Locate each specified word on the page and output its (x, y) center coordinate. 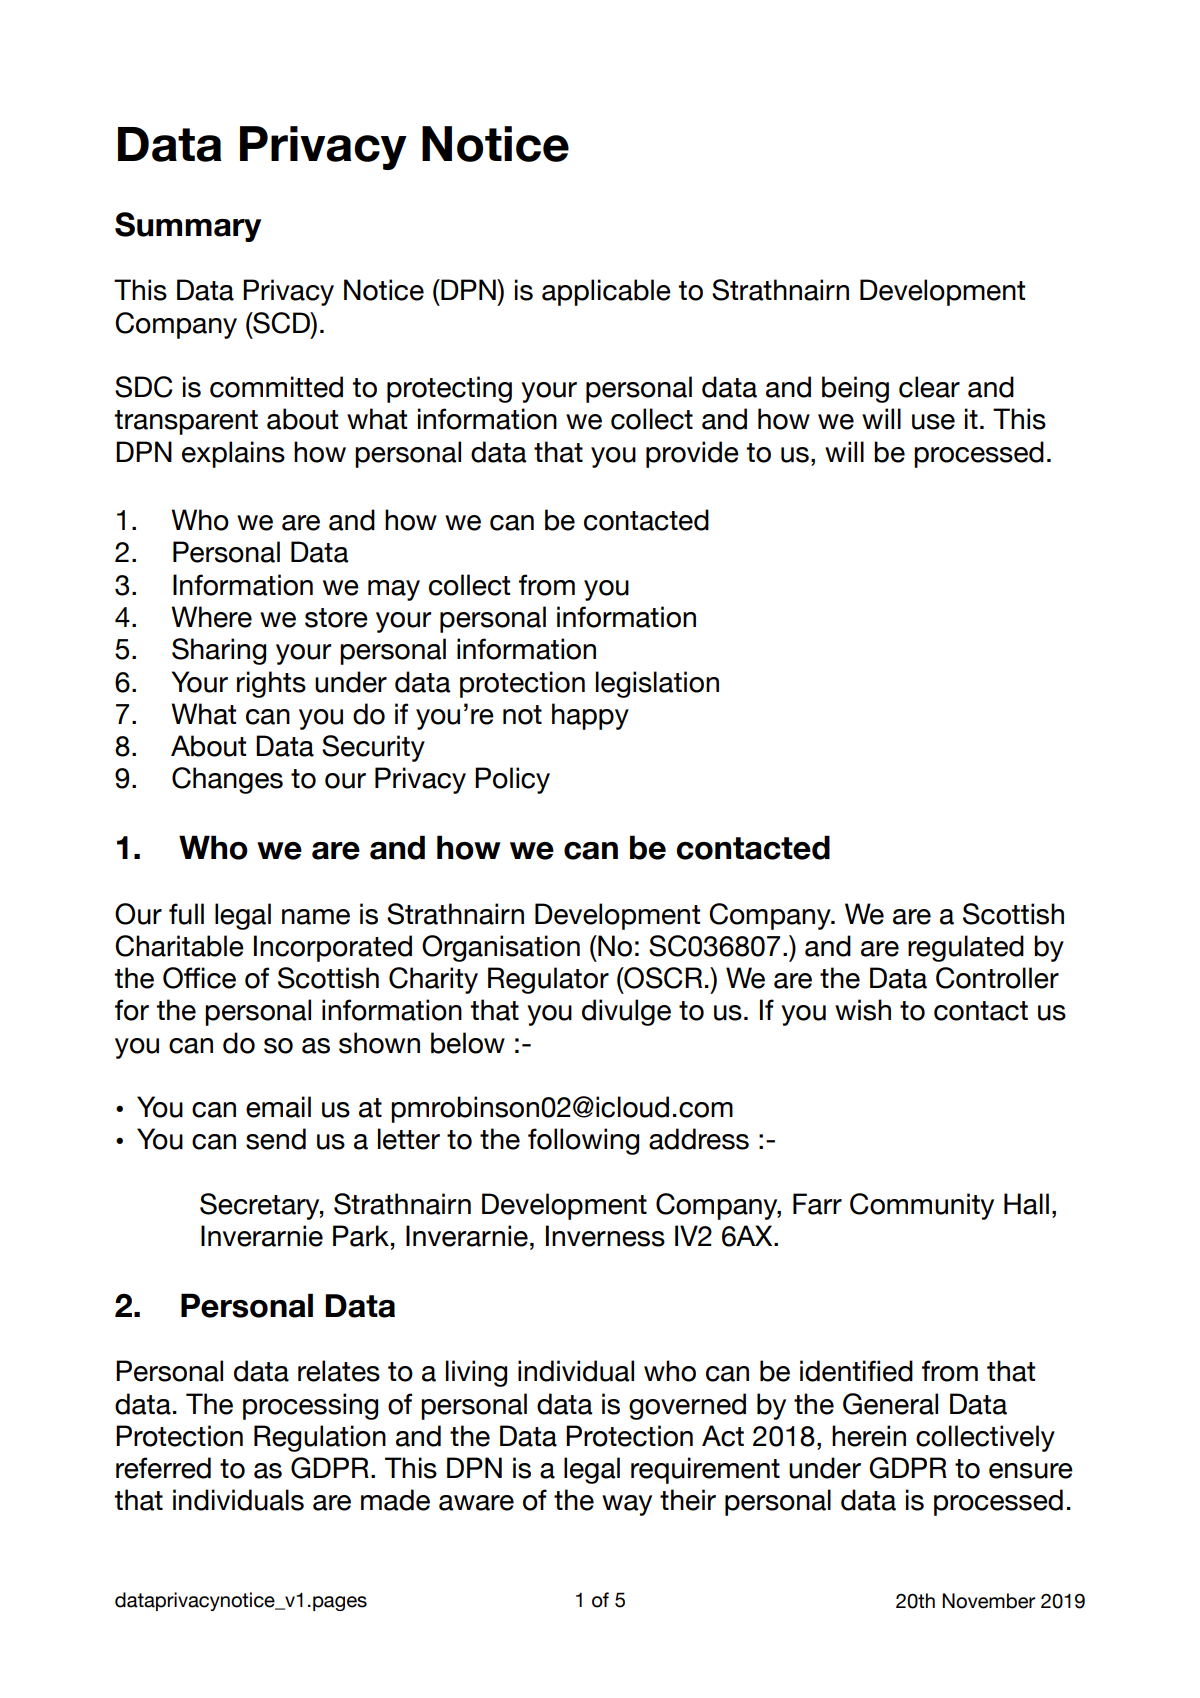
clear (929, 387)
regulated (966, 948)
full (186, 914)
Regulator (548, 980)
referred (163, 1468)
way (627, 1505)
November (988, 1601)
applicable (606, 292)
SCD (281, 323)
